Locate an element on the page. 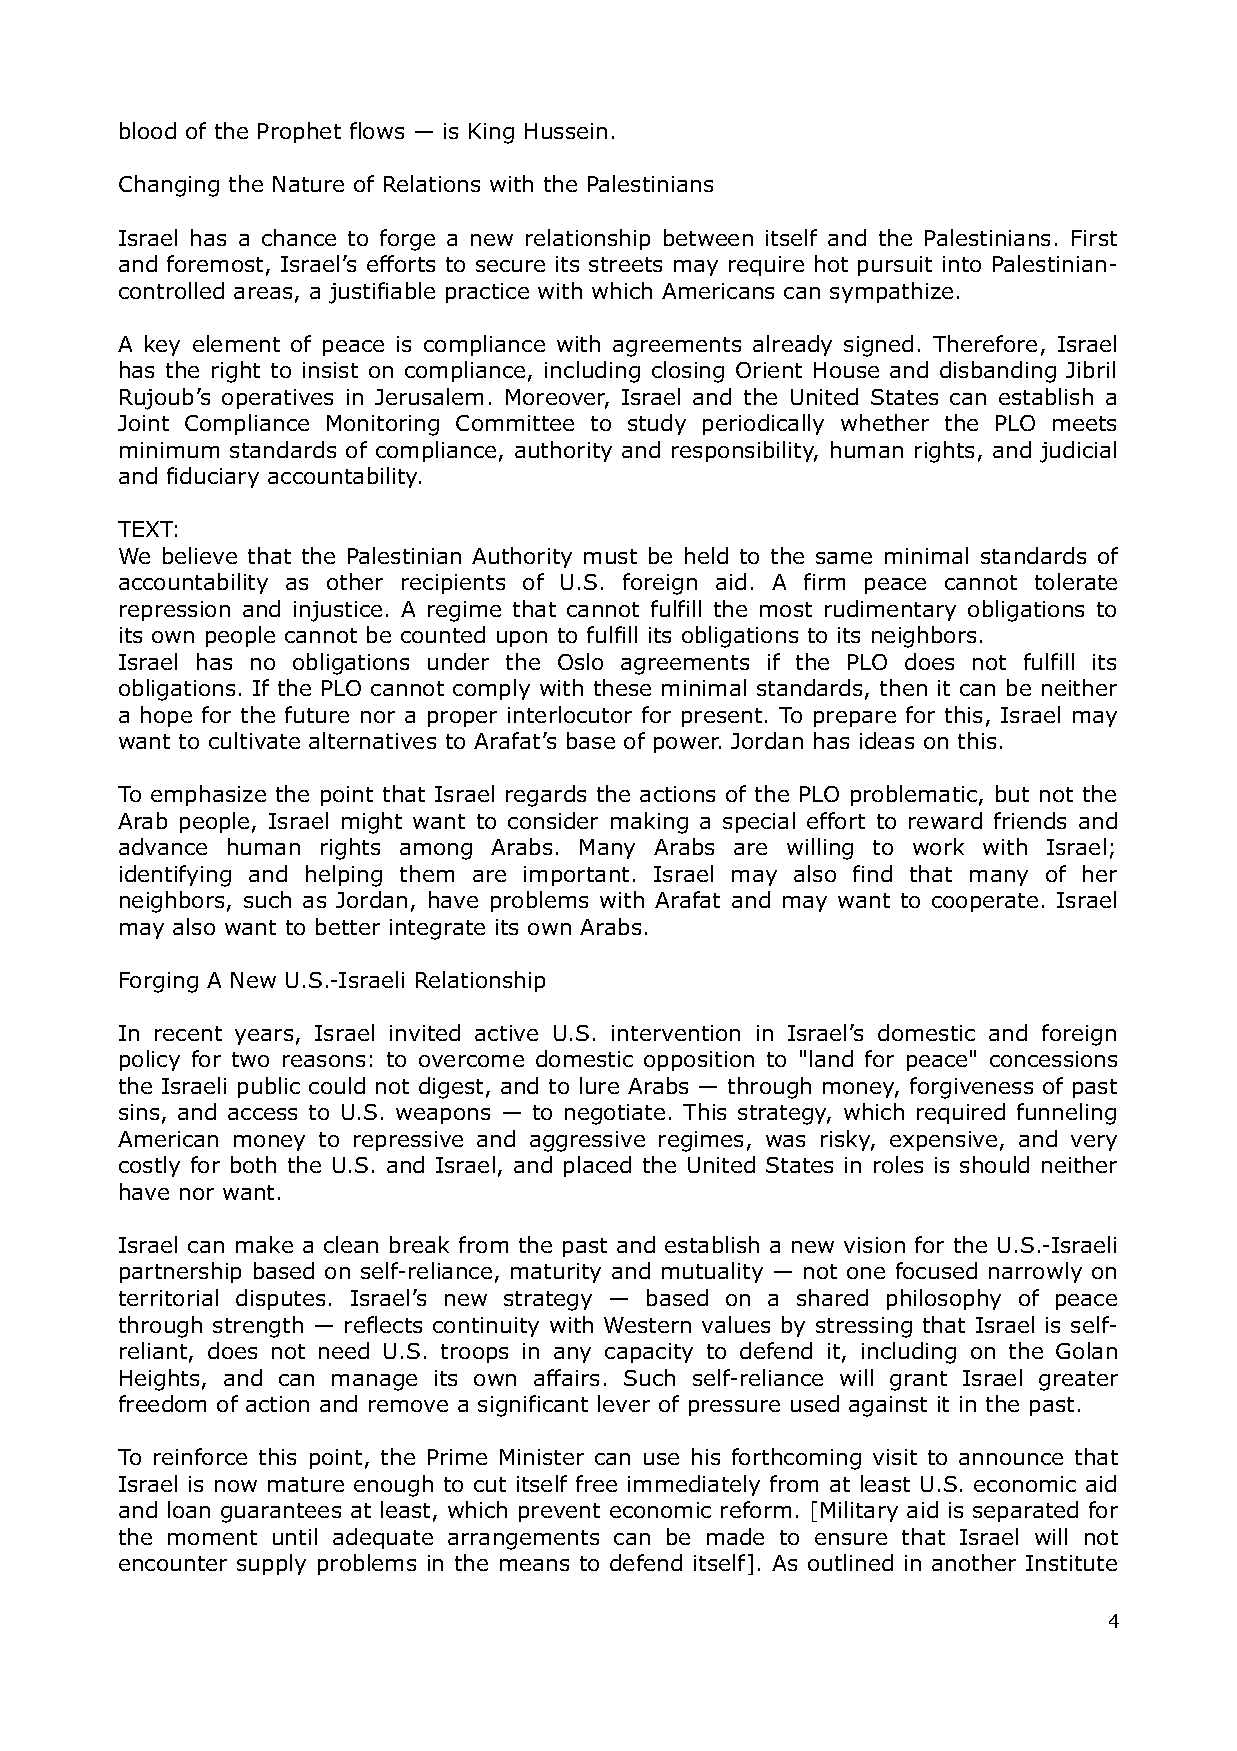  separated is located at coordinates (1025, 1511).
